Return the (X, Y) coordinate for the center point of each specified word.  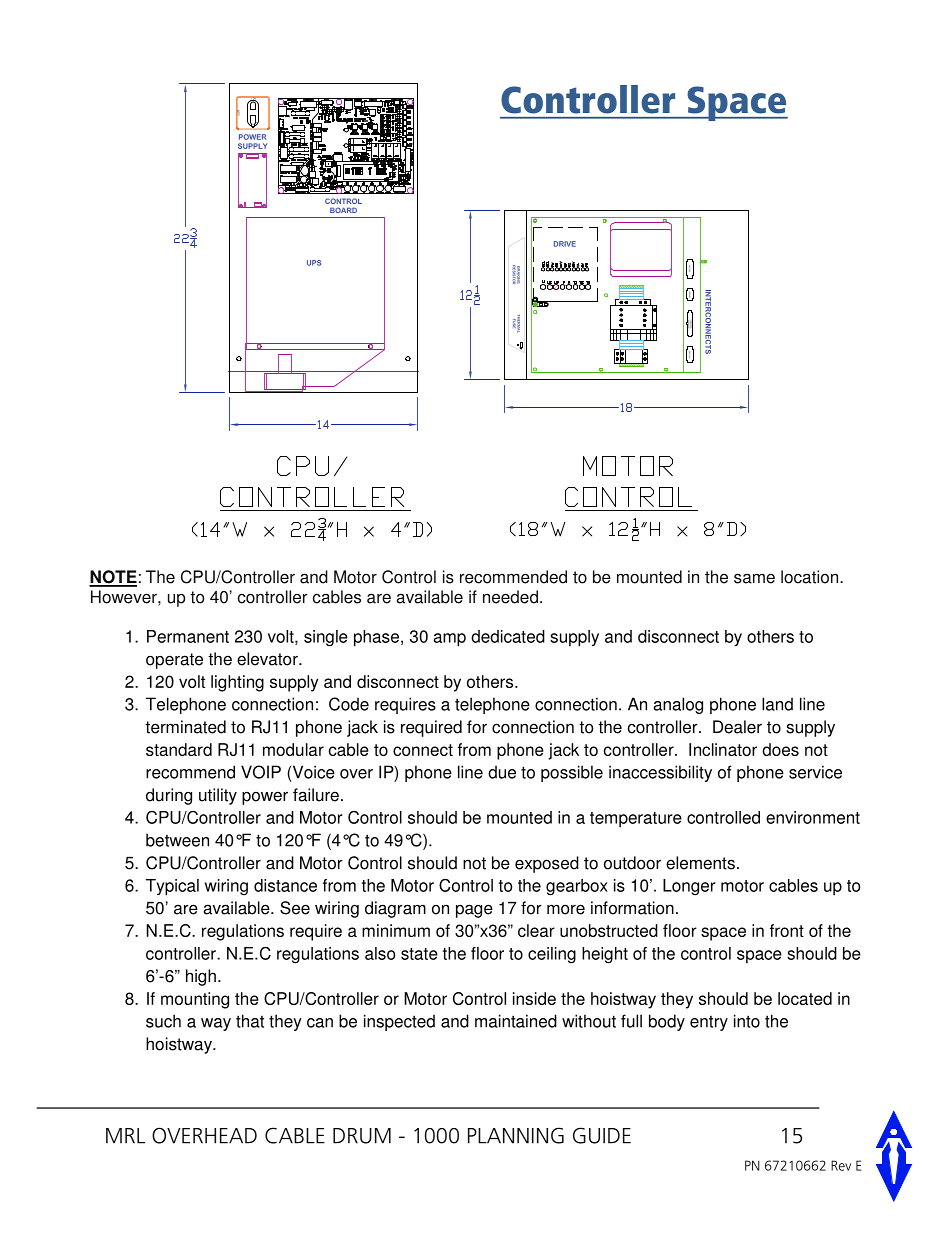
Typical (172, 887)
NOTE (113, 578)
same (754, 578)
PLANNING (516, 1135)
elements (700, 863)
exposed (547, 864)
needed (510, 597)
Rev (841, 1165)
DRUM (362, 1136)
